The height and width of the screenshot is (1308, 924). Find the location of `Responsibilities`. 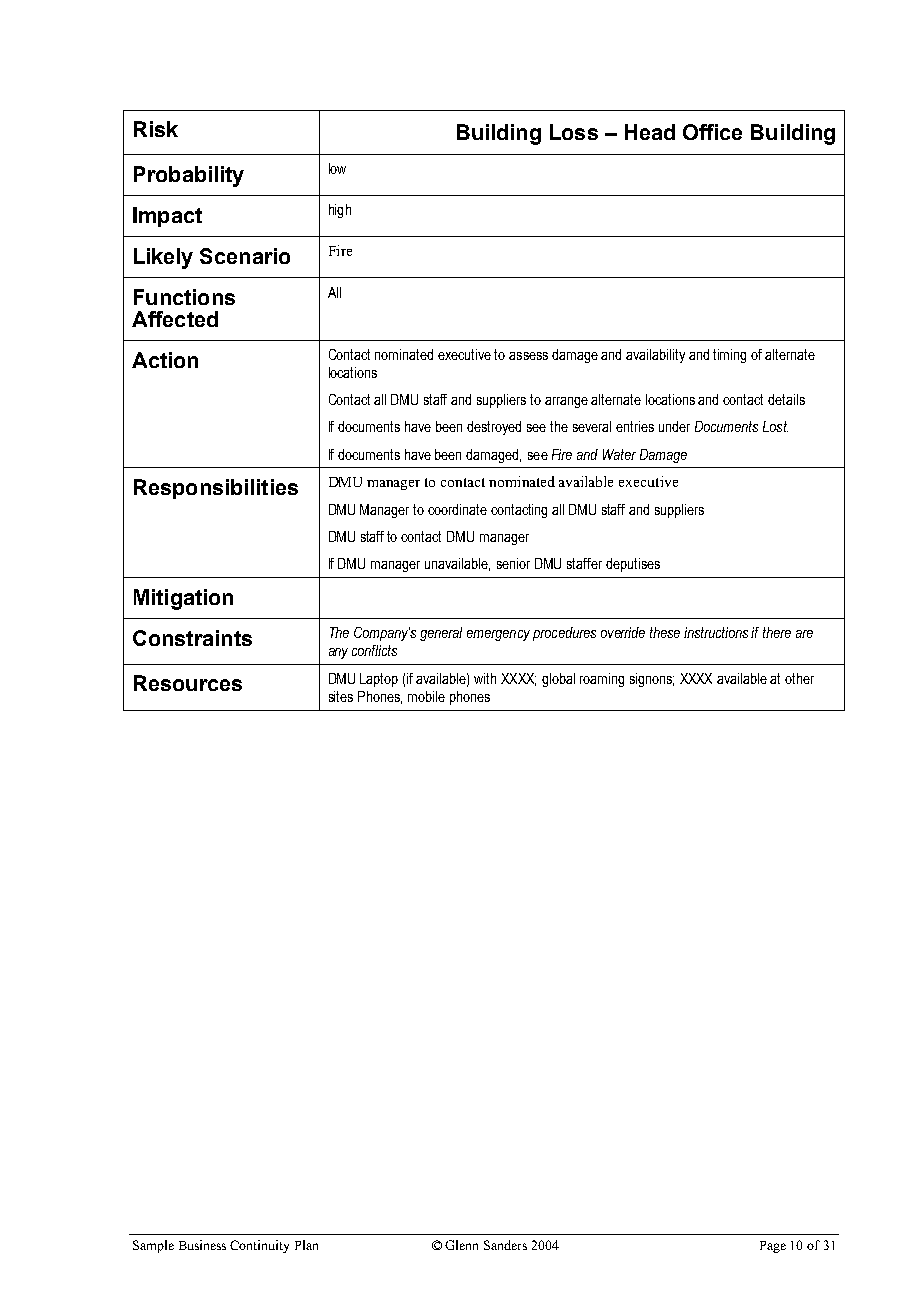

Responsibilities is located at coordinates (216, 489).
